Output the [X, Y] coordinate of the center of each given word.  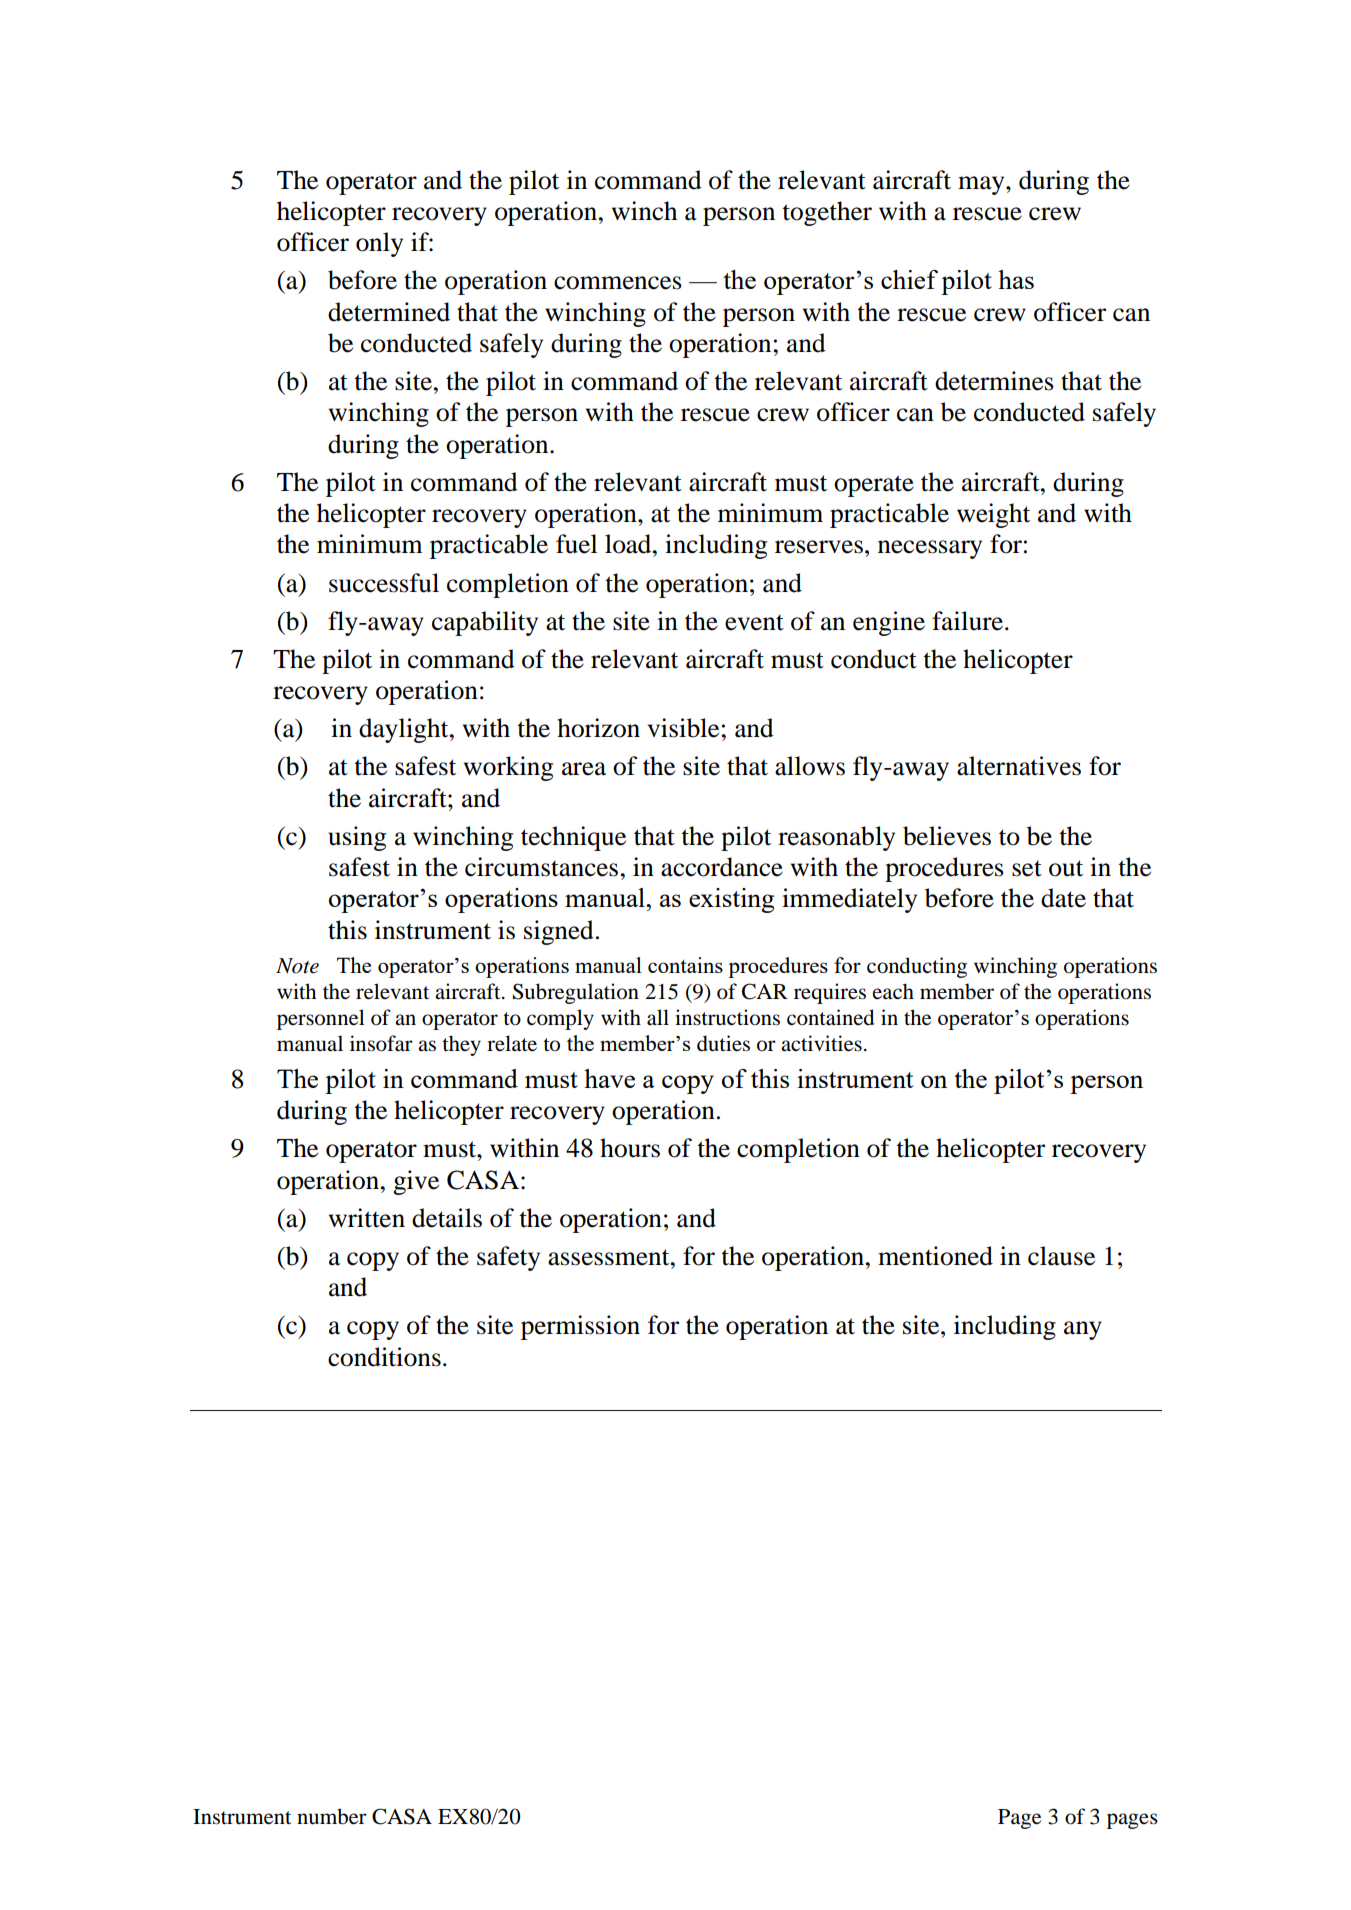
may [982, 185]
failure [967, 621]
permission [580, 1327]
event [754, 622]
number [332, 1816]
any [1083, 1330]
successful [384, 583]
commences [618, 283]
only [379, 244]
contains [685, 965]
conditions [384, 1357]
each [893, 991]
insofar [381, 1043]
